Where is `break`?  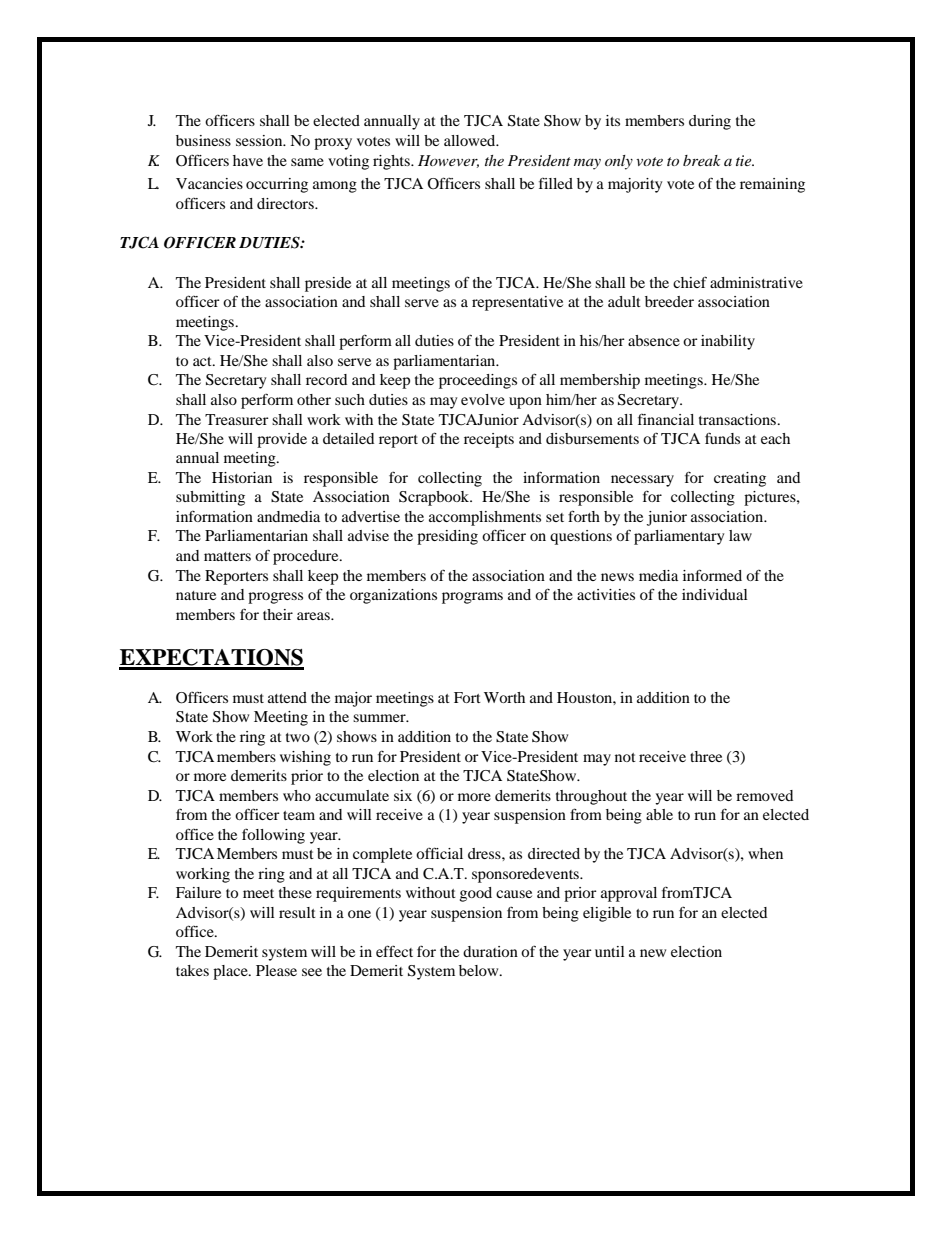
break is located at coordinates (702, 160).
